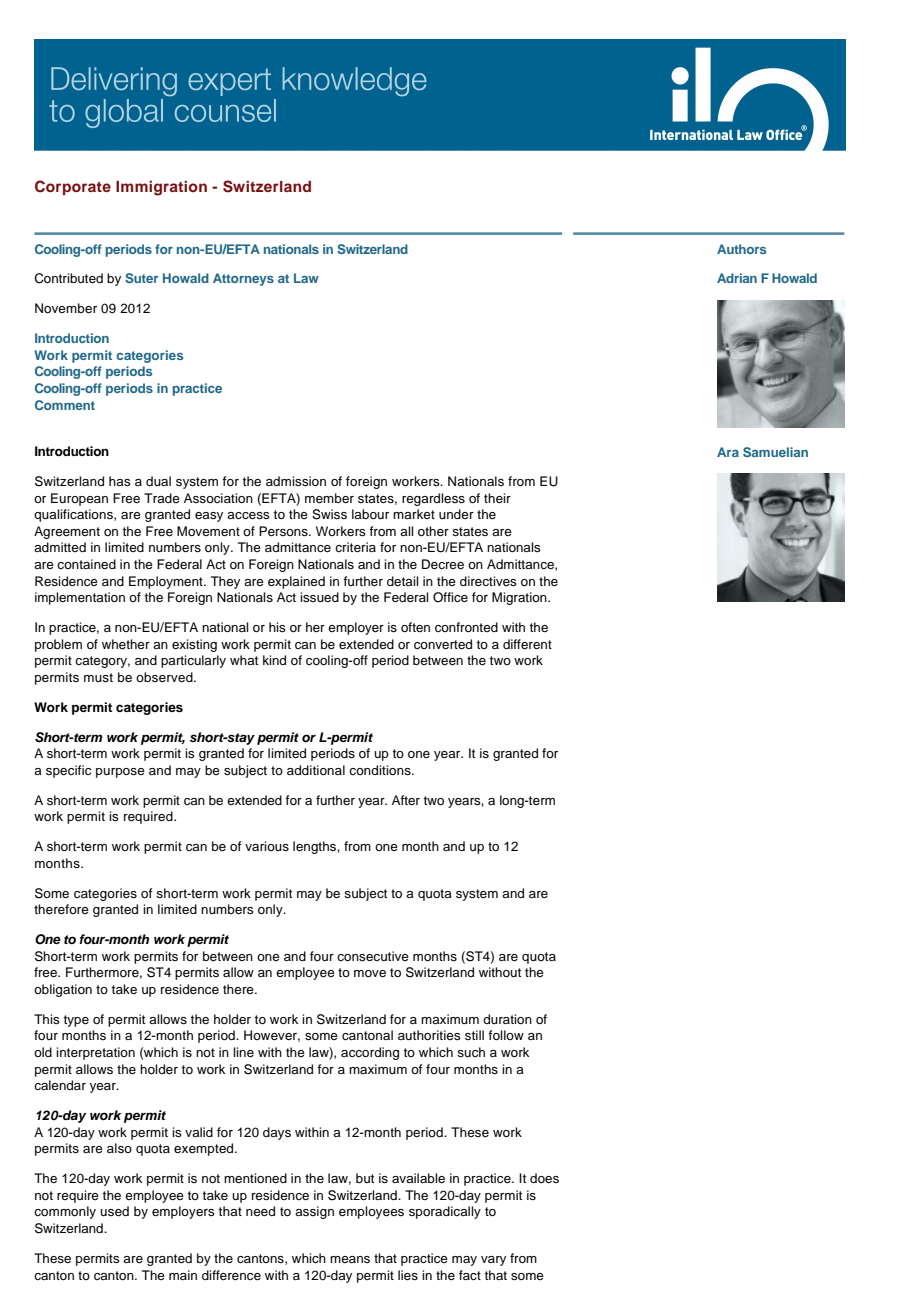 The height and width of the image is (1308, 924). What do you see at coordinates (402, 581) in the image?
I see `detail` at bounding box center [402, 581].
